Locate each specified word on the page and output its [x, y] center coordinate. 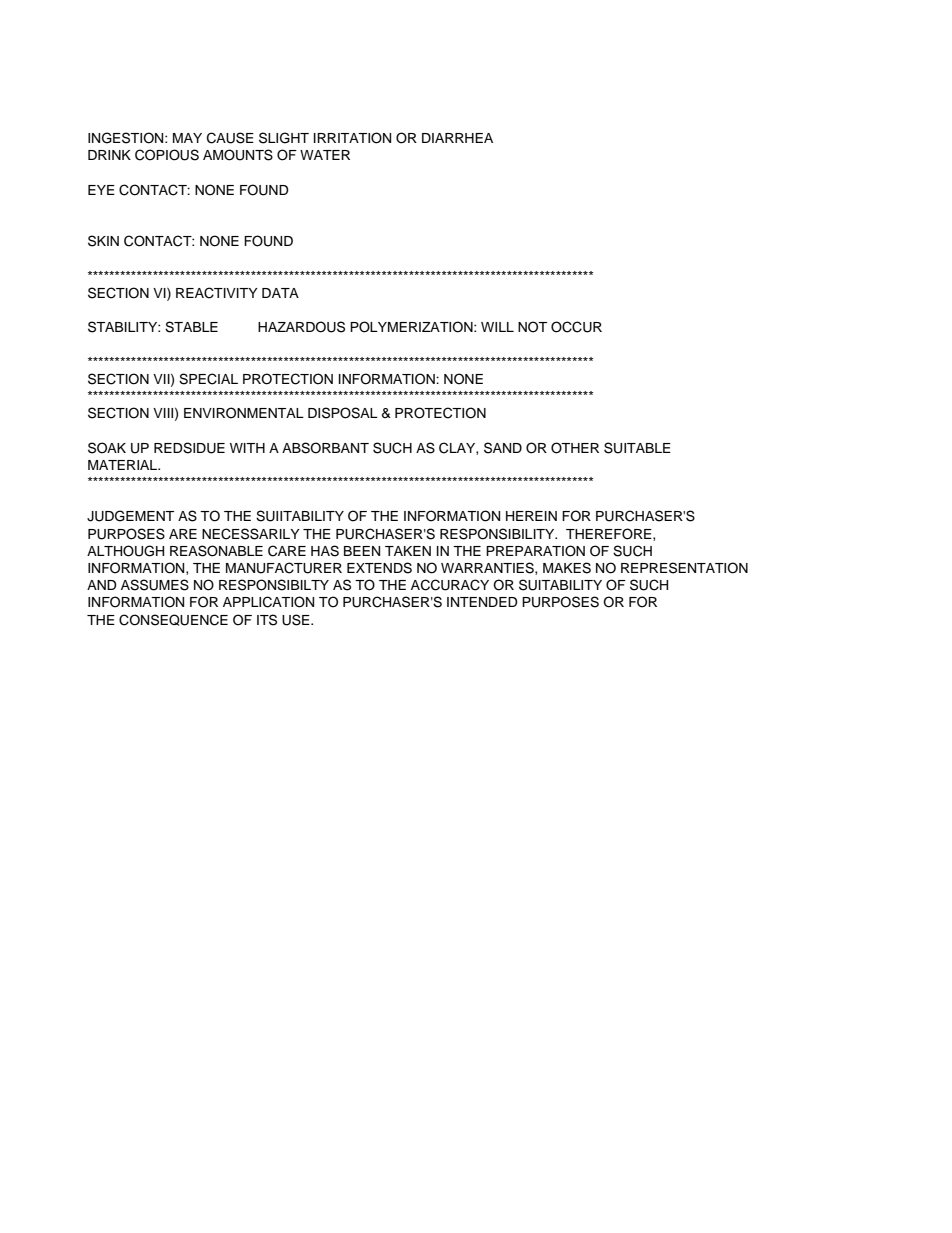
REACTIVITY [217, 293]
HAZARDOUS [301, 327]
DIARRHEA [457, 138]
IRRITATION [352, 138]
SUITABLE [637, 448]
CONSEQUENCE [173, 620]
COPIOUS [167, 155]
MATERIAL [124, 465]
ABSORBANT [325, 448]
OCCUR [576, 327]
